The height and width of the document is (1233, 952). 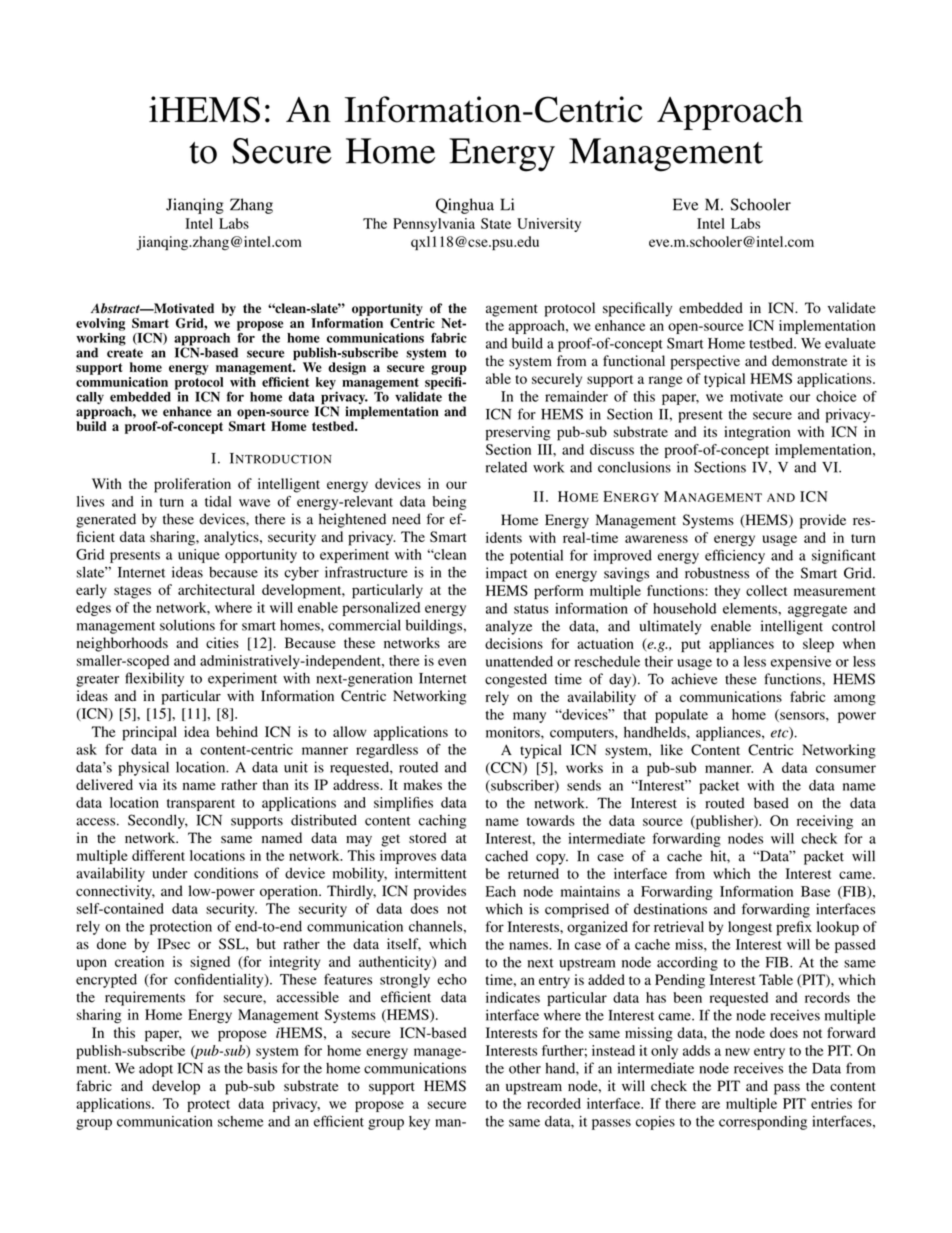 I want to click on adopt, so click(x=156, y=1070).
